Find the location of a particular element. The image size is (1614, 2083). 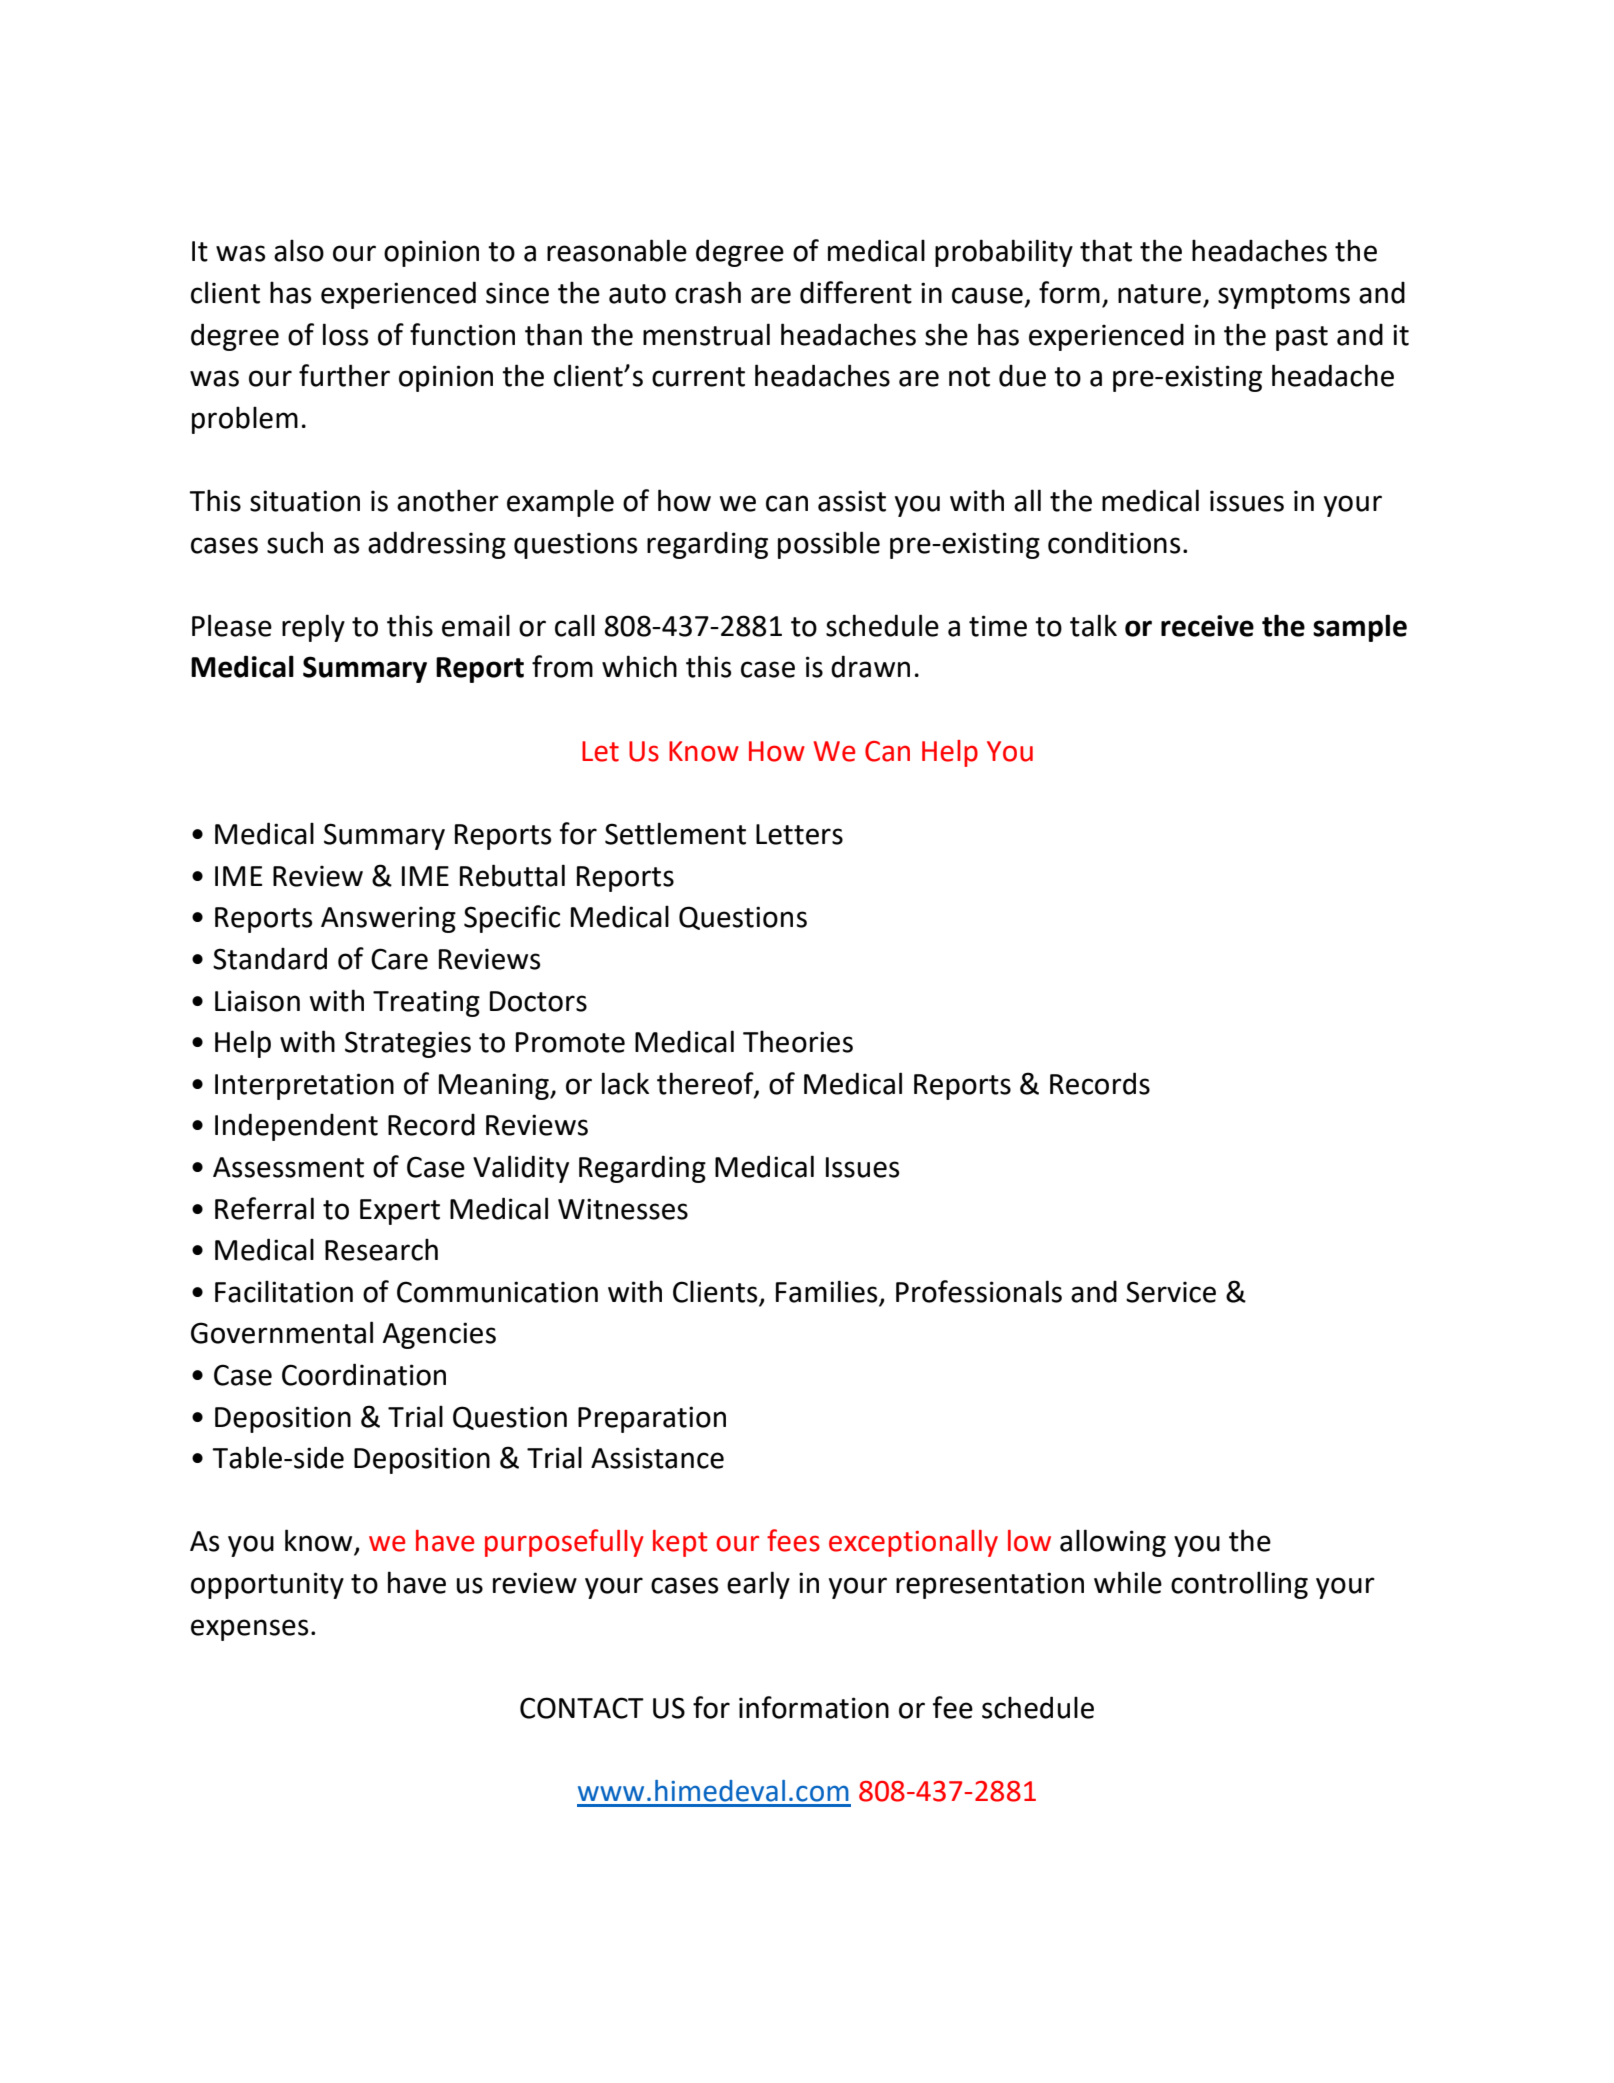

loss is located at coordinates (345, 334).
